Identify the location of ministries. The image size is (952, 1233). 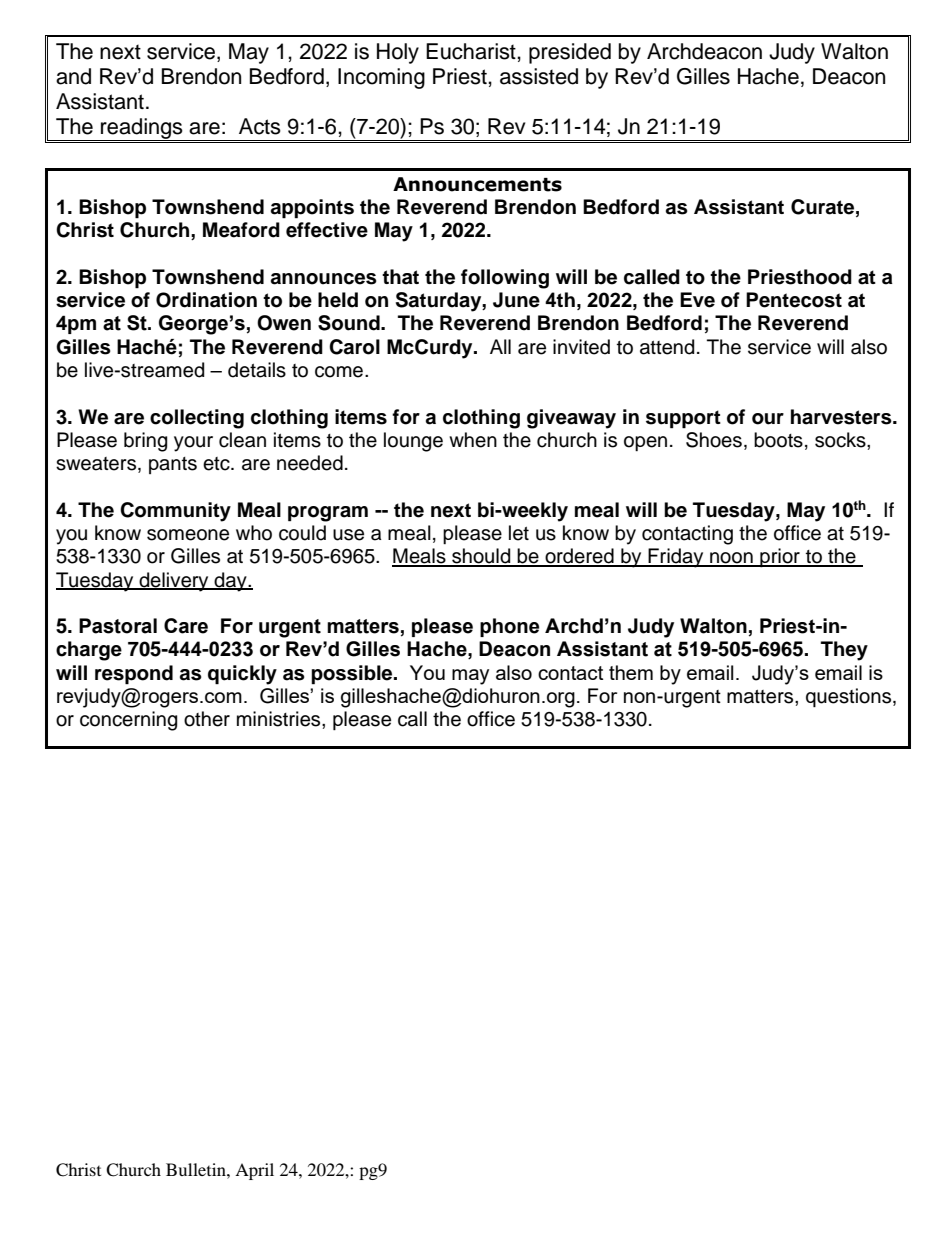
(280, 719).
